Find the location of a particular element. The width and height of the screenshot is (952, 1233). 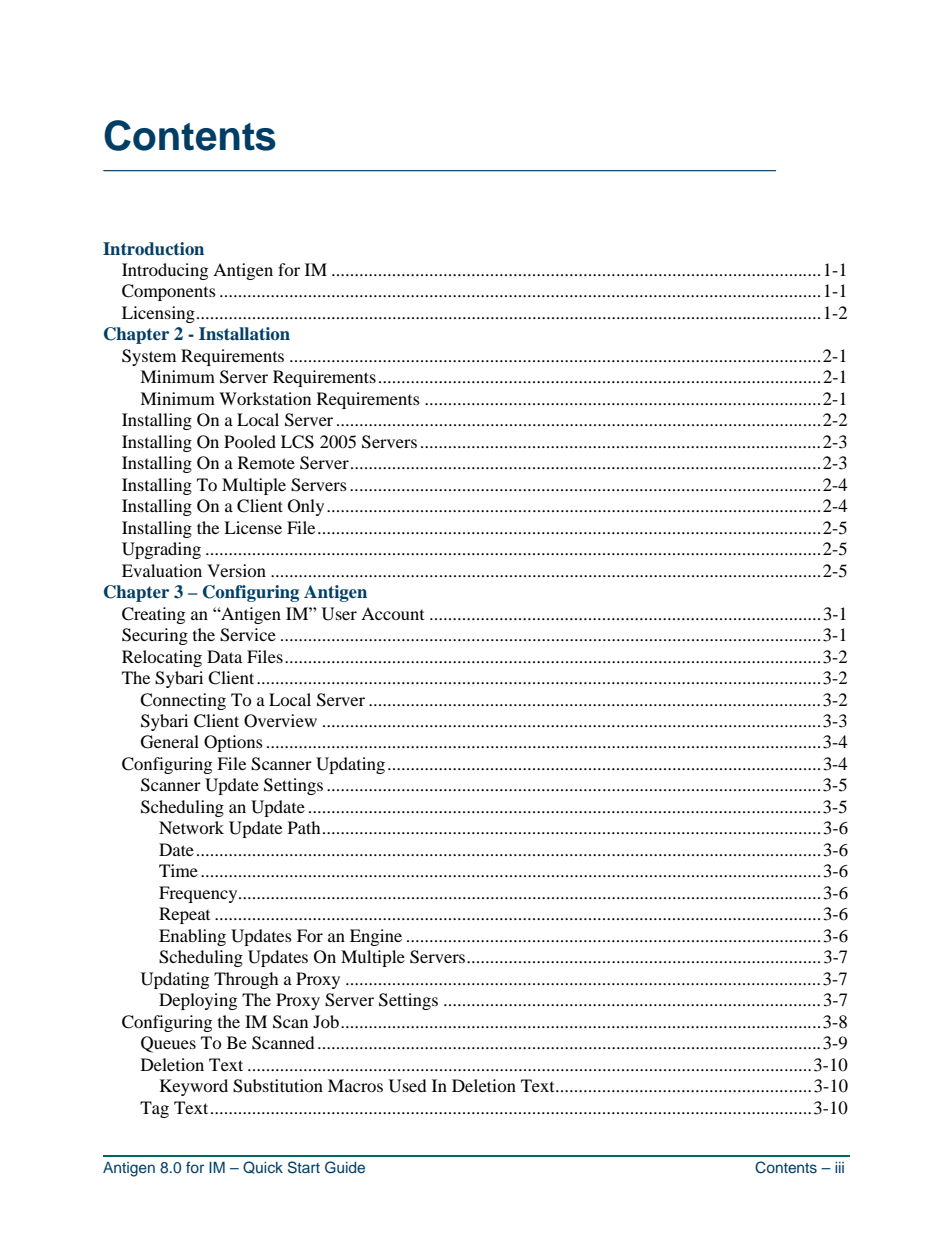

Engine is located at coordinates (376, 937).
